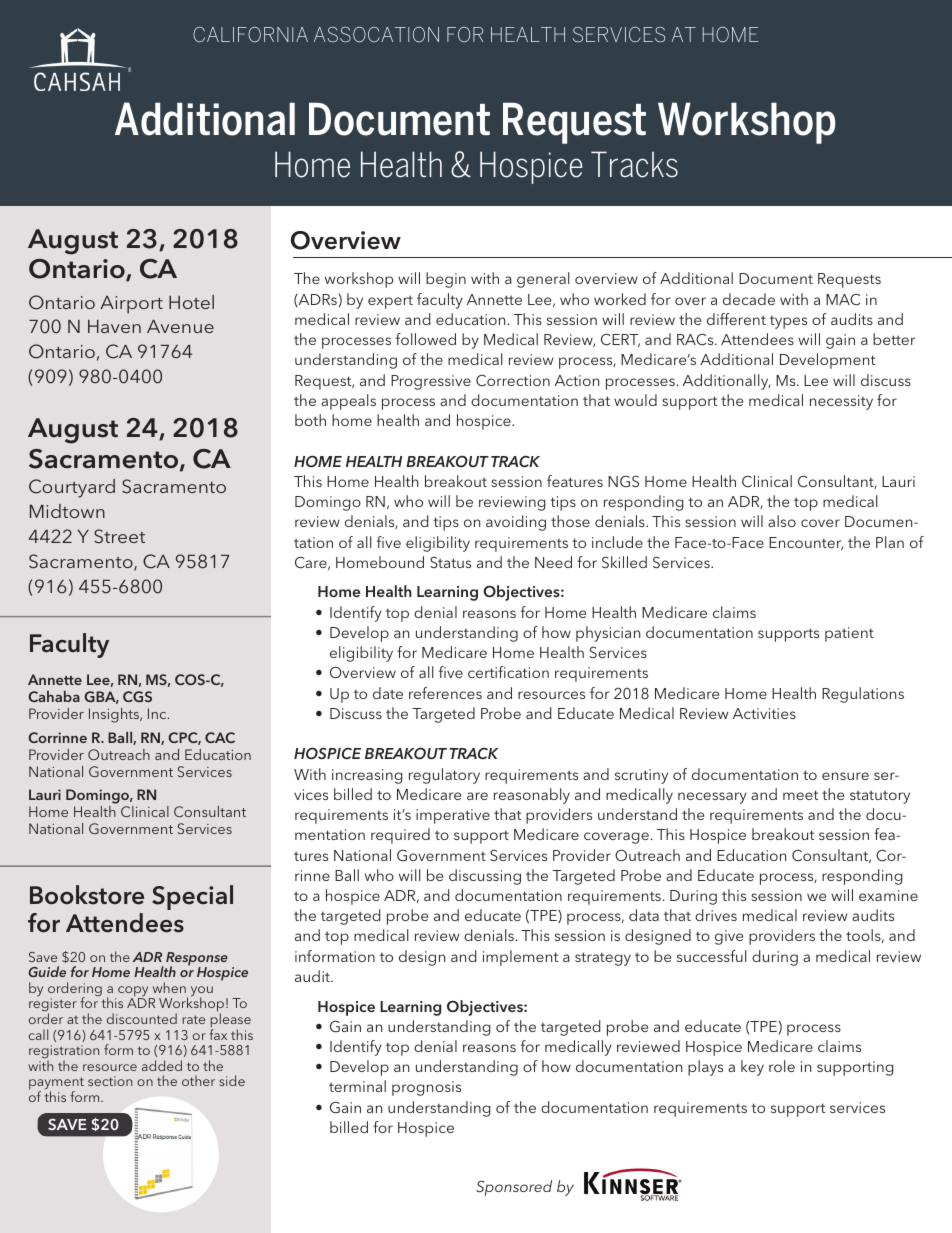  Describe the element at coordinates (119, 536) in the image. I see `Street` at that location.
